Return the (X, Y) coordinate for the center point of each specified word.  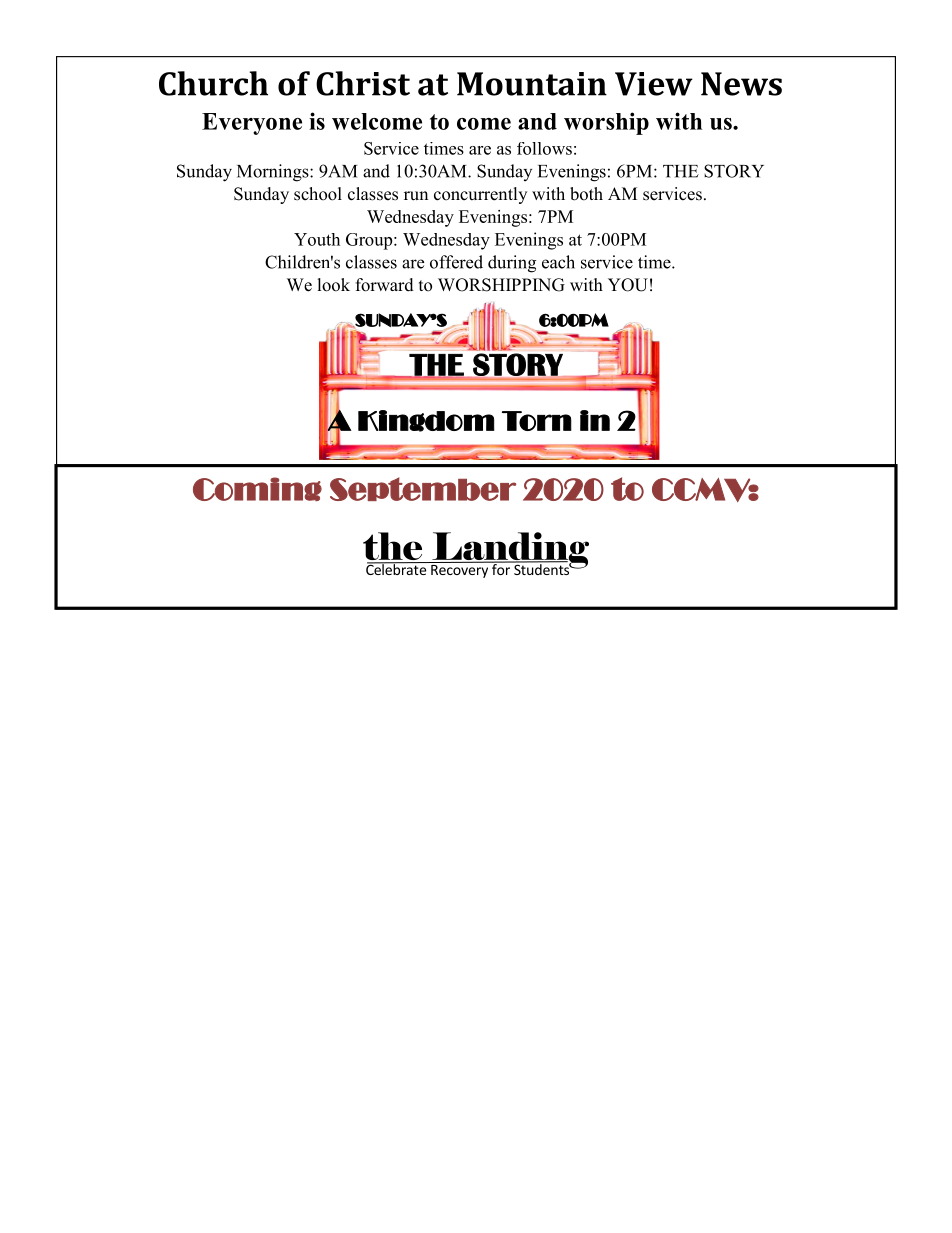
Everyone (252, 124)
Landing (509, 551)
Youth (317, 239)
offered (456, 262)
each (558, 262)
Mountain (532, 84)
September (423, 489)
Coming (257, 489)
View (654, 84)
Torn (537, 421)
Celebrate (397, 568)
